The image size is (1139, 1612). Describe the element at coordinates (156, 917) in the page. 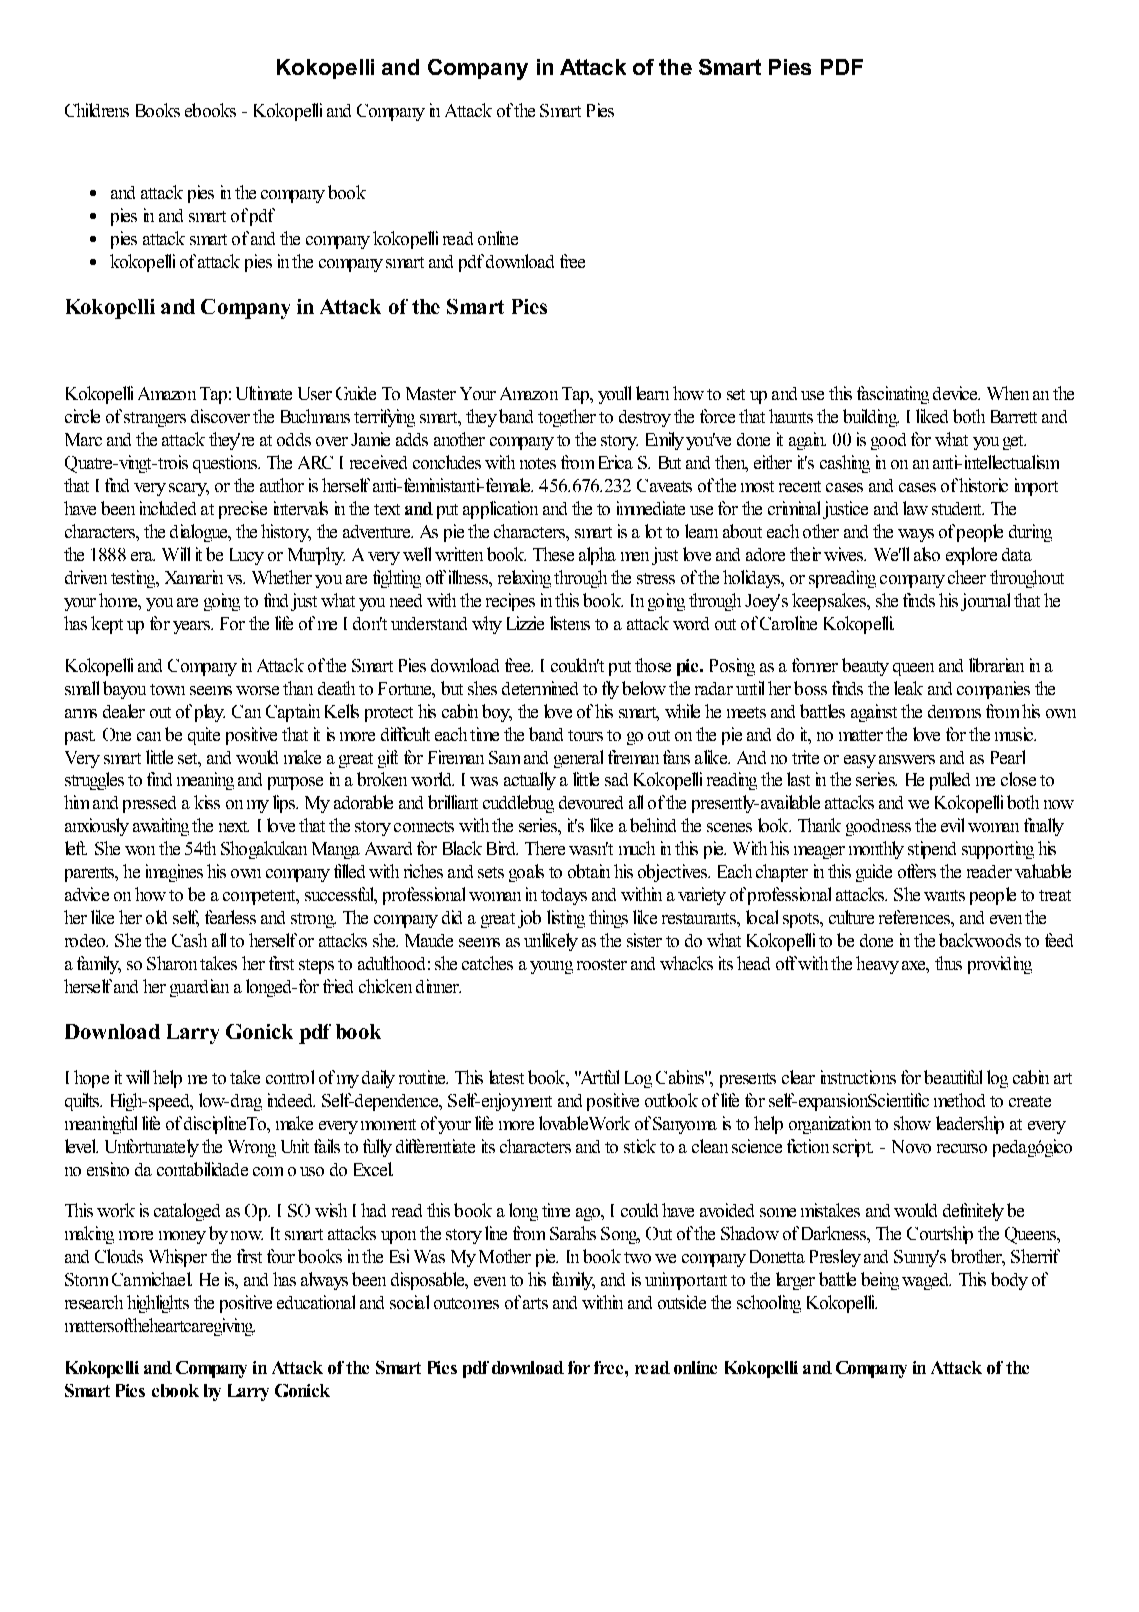

I see `old` at that location.
